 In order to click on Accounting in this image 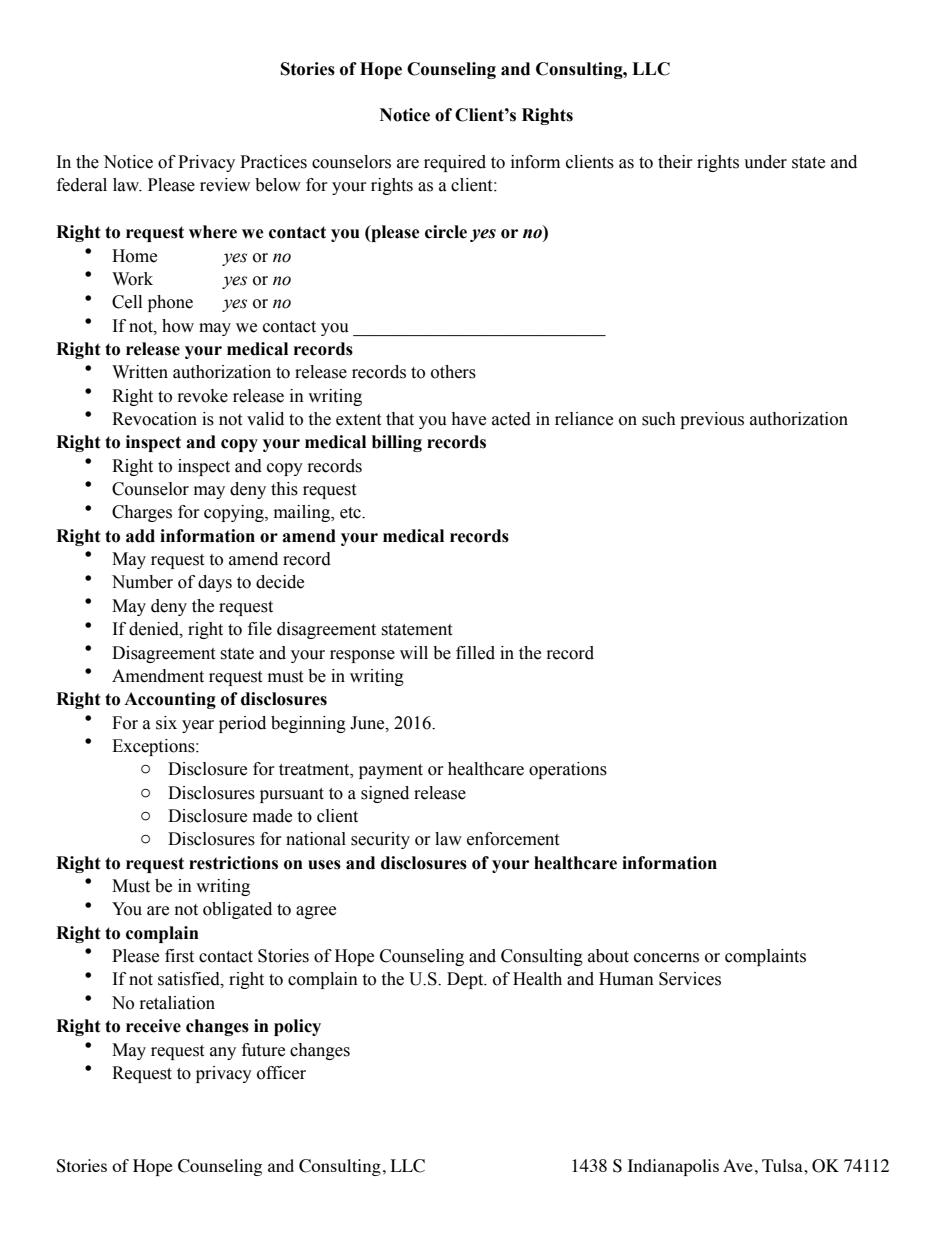, I will do `click(170, 700)`.
